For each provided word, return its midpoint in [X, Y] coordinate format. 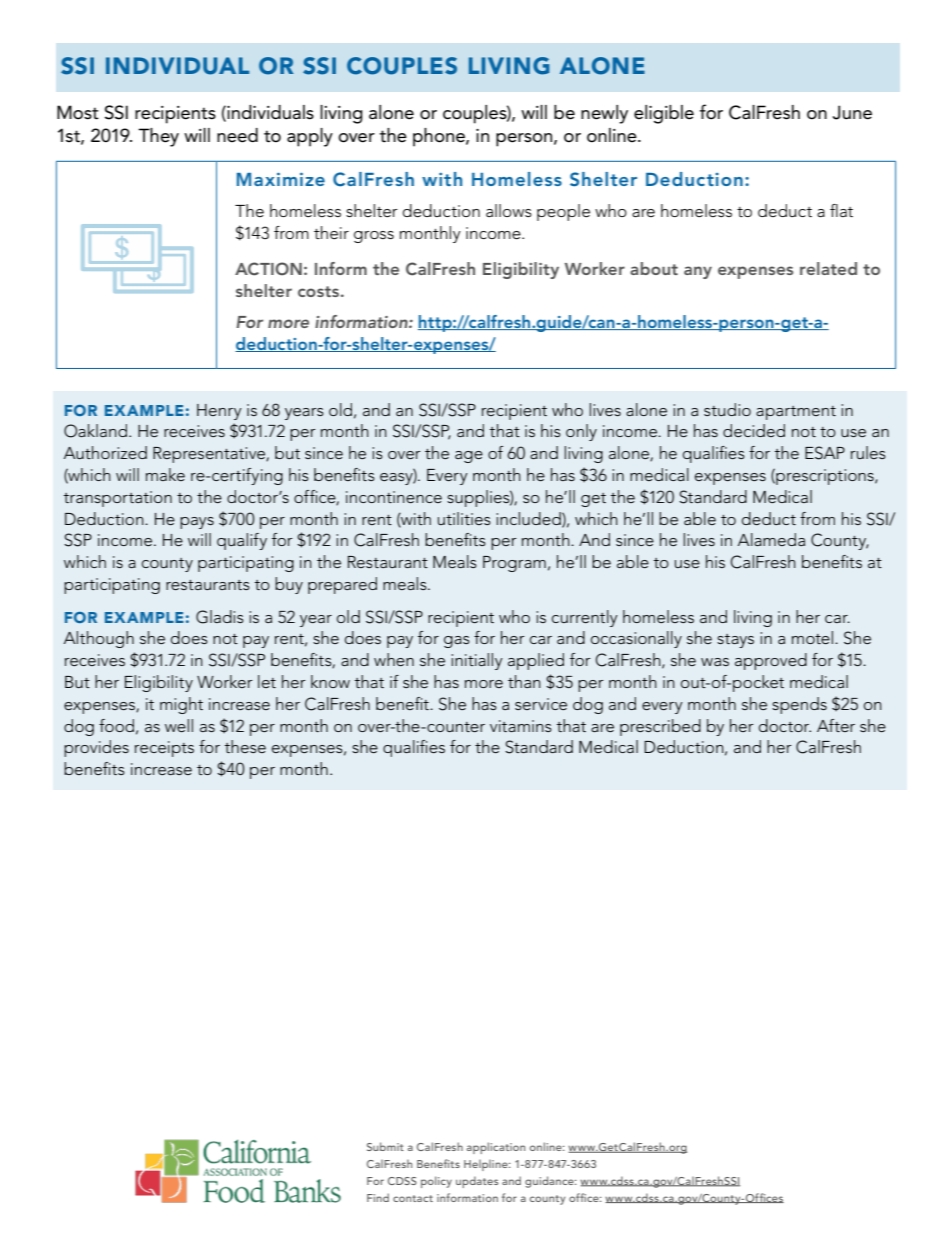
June [852, 112]
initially [477, 661]
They [158, 137]
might [181, 705]
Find [378, 1197]
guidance [550, 1182]
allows [509, 210]
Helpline [487, 1165]
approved [771, 661]
